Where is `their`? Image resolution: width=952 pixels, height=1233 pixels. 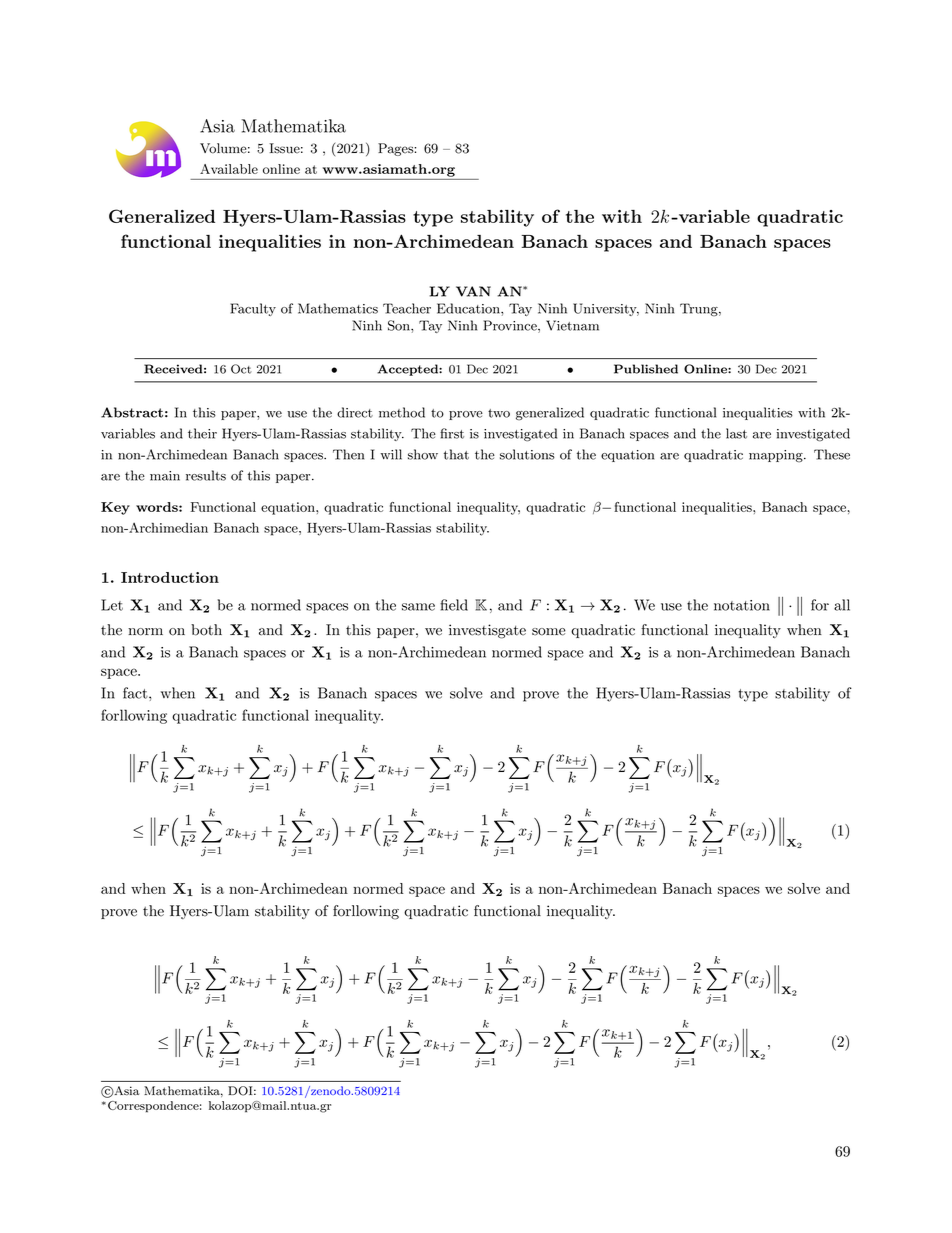 their is located at coordinates (202, 433).
